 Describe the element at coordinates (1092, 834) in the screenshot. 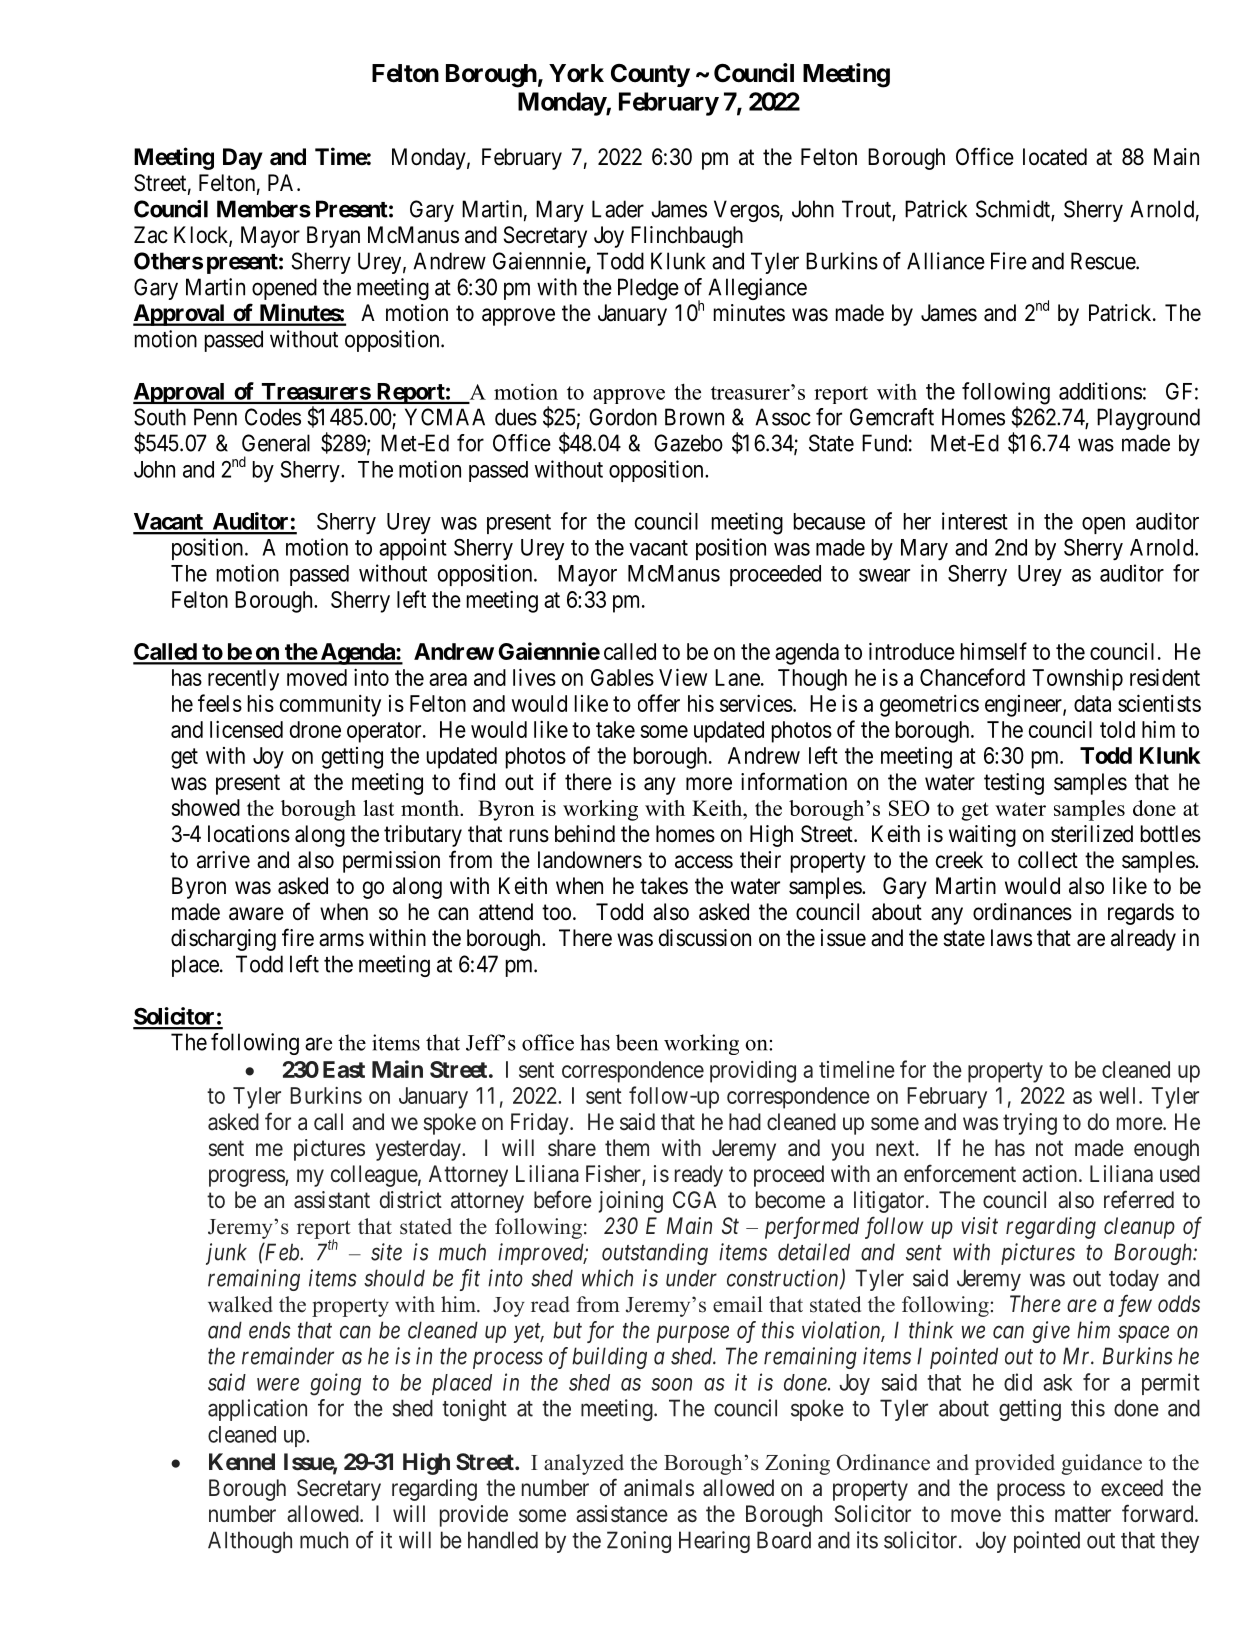

I see `sterilized` at that location.
